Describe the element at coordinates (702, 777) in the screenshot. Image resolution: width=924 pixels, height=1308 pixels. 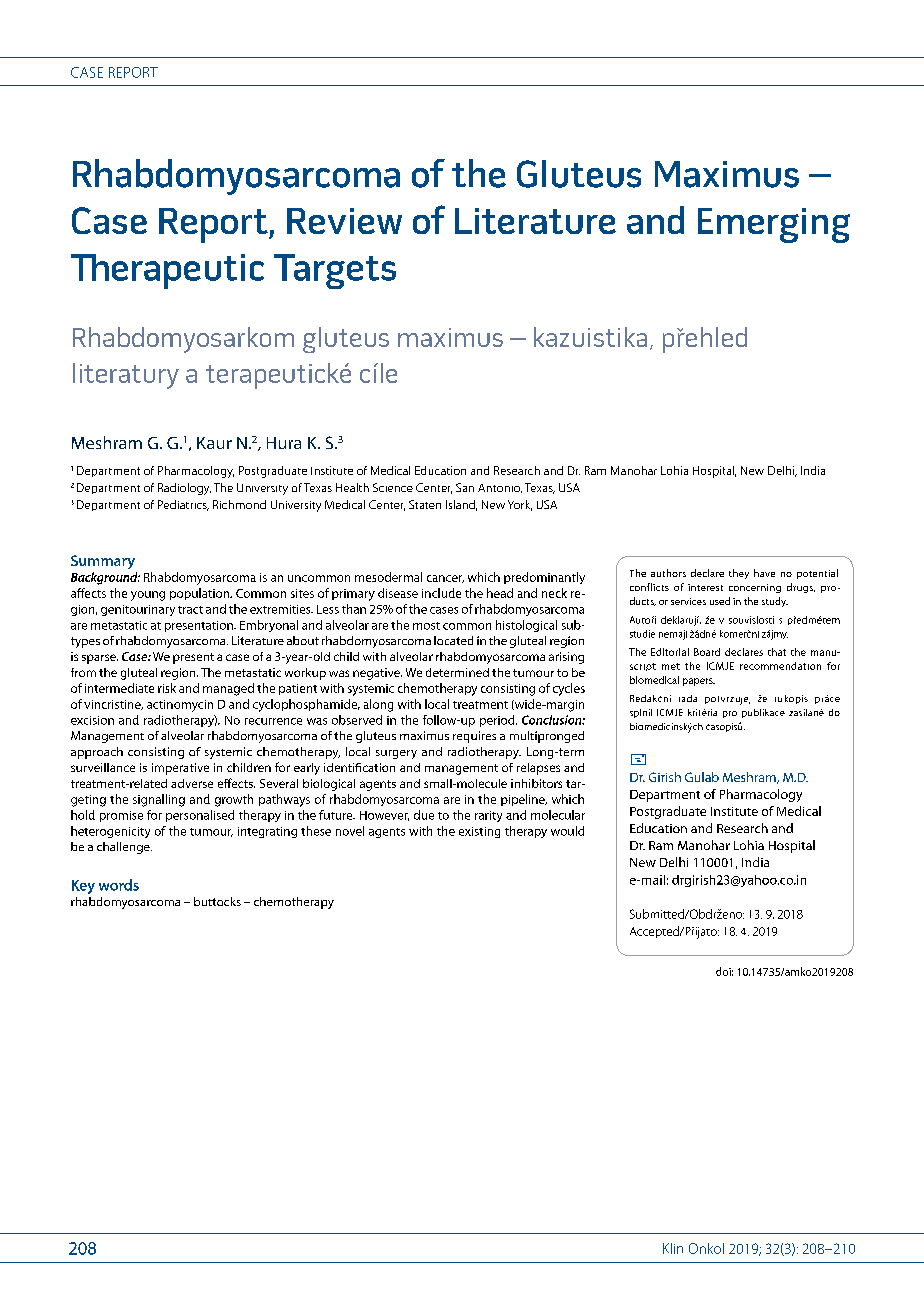
I see `Gulab` at that location.
